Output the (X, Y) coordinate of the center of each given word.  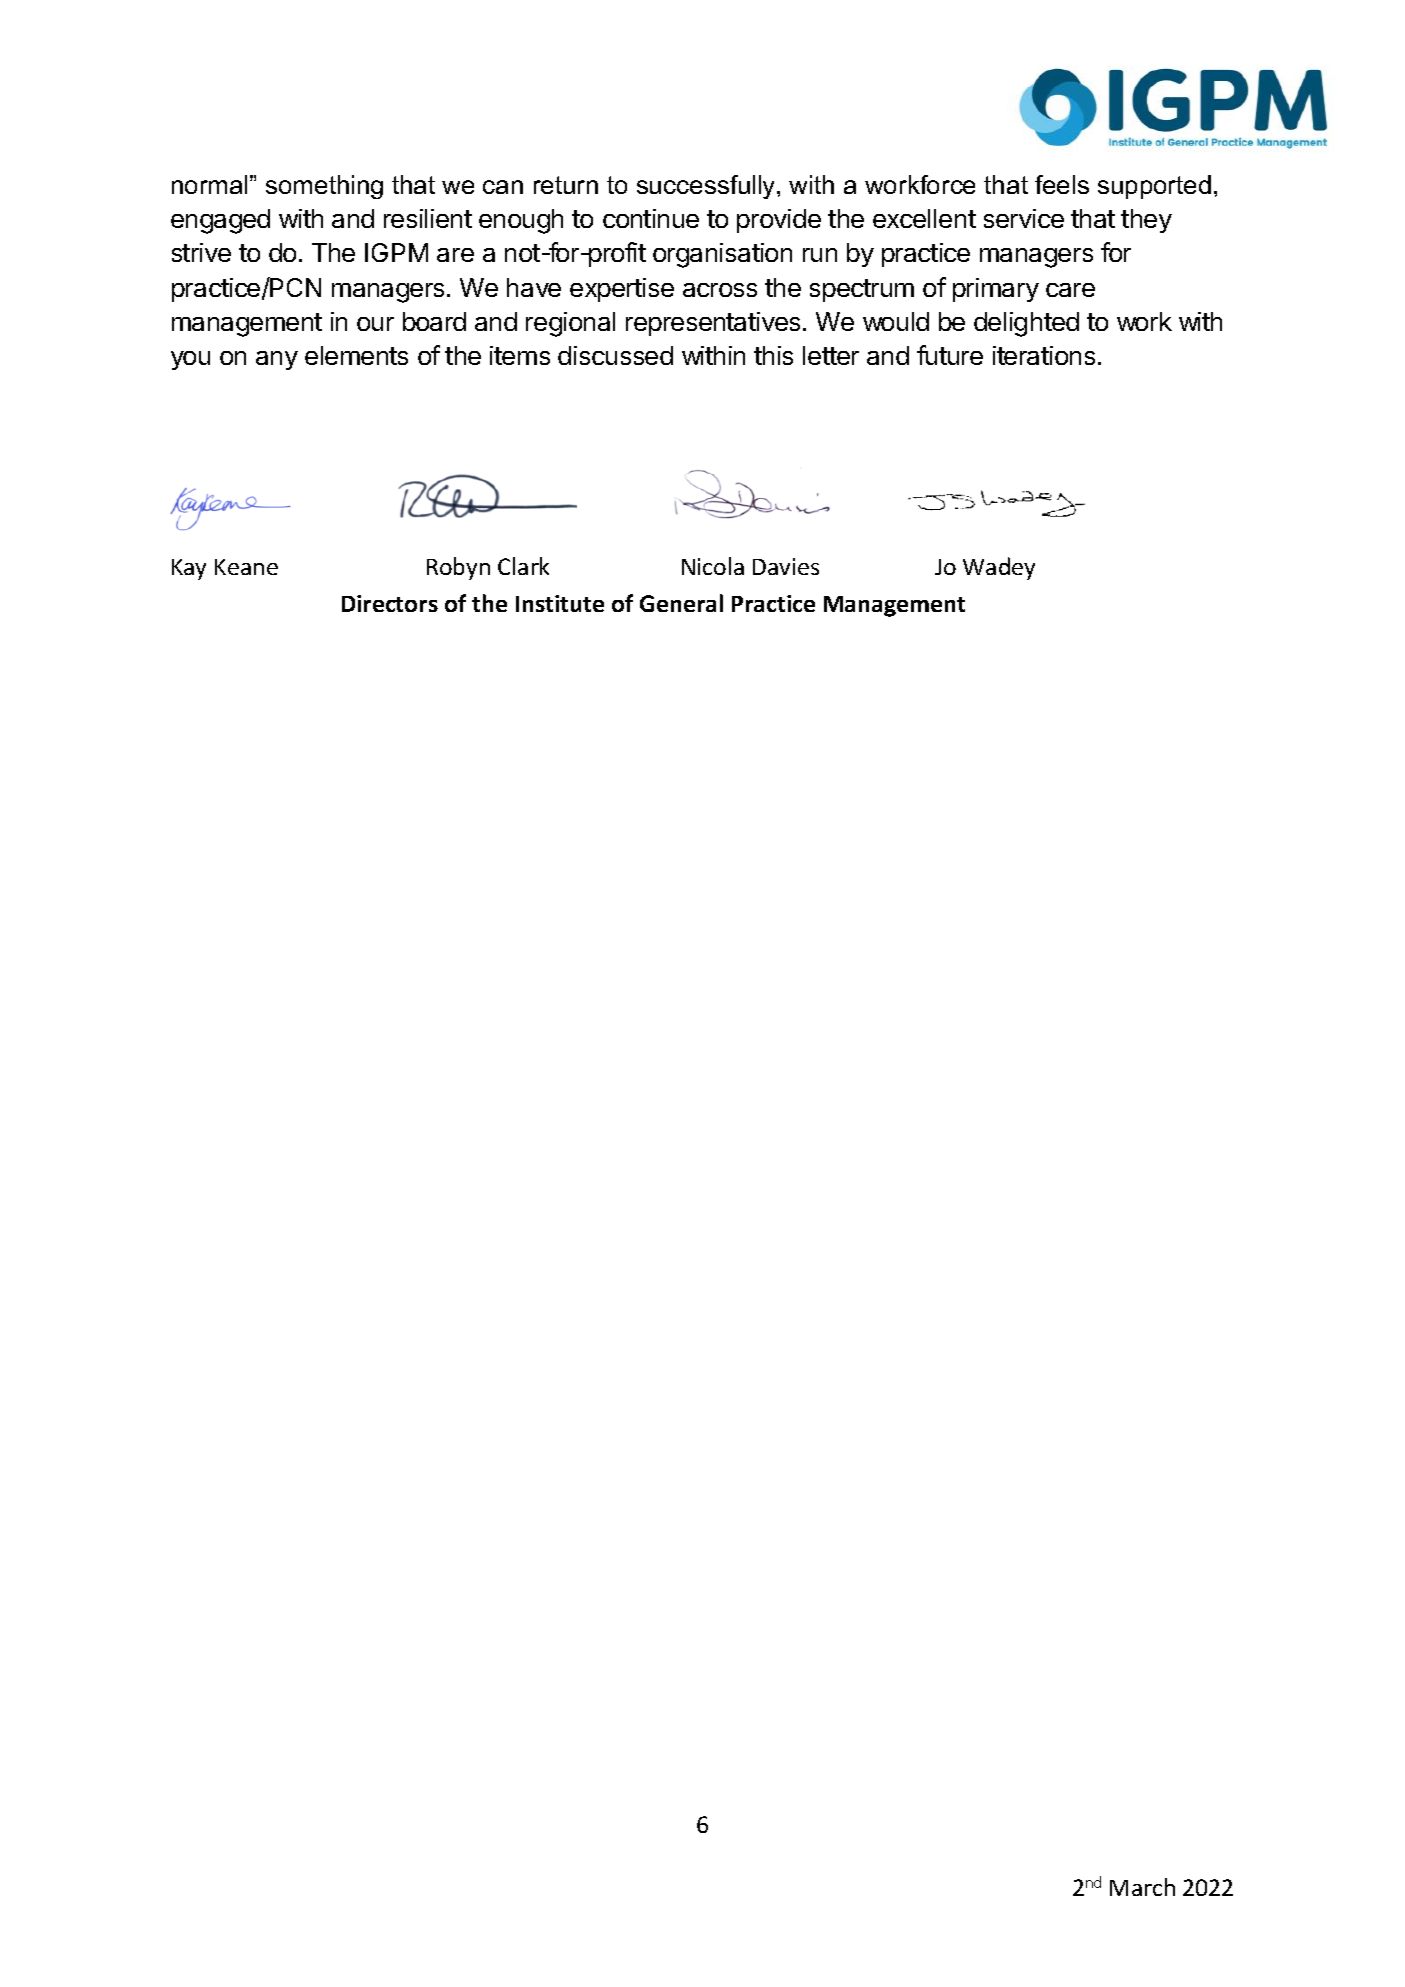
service (1024, 218)
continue (651, 218)
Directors (390, 603)
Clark (523, 566)
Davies (786, 566)
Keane (246, 567)
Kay (189, 569)
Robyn (458, 568)
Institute (560, 603)
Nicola (713, 566)
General (681, 603)
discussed (615, 355)
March (1142, 1887)
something (324, 187)
